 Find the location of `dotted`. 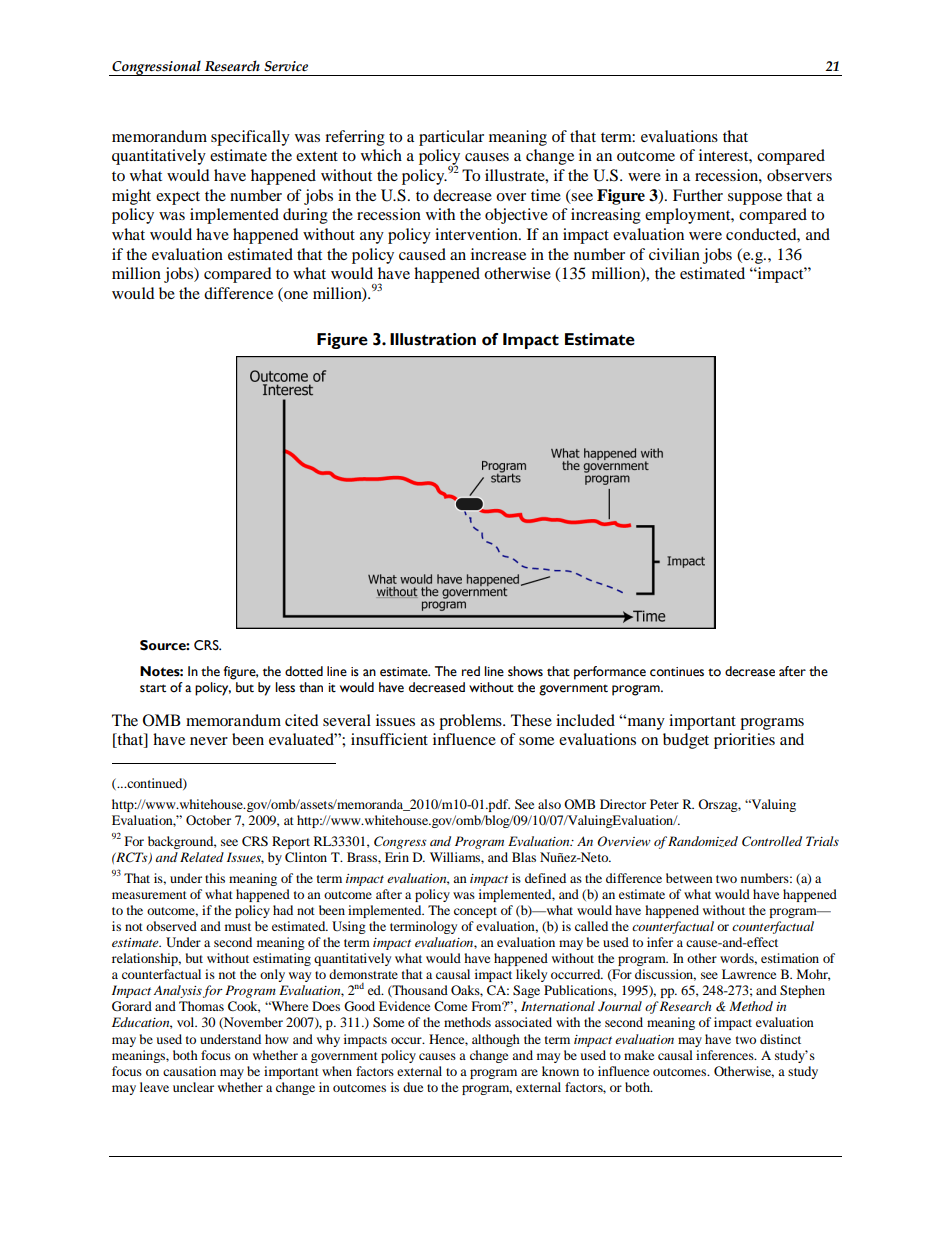

dotted is located at coordinates (304, 671).
